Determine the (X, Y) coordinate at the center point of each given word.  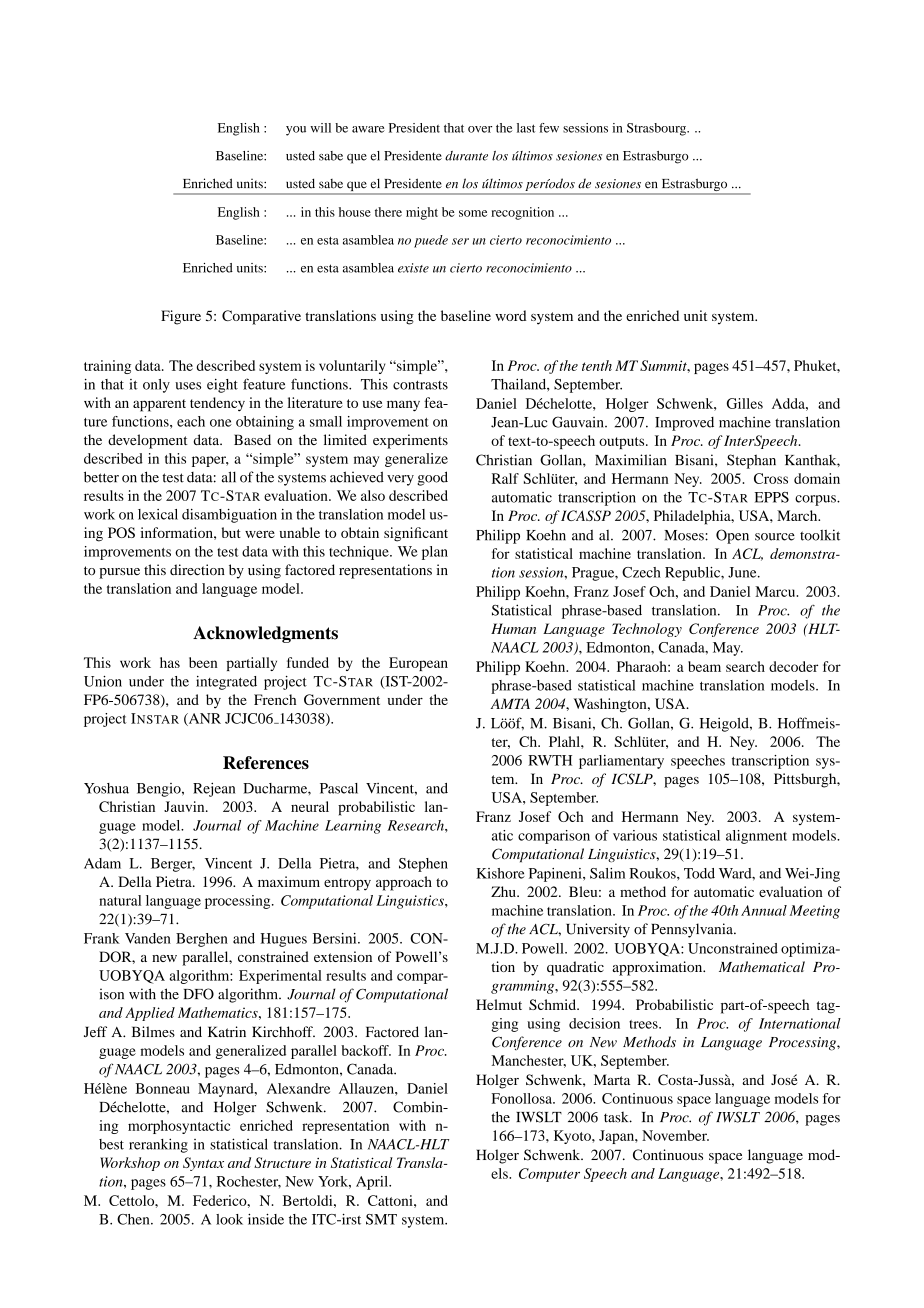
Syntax (203, 1164)
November (675, 1135)
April (373, 1183)
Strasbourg (657, 129)
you (296, 131)
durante (466, 156)
